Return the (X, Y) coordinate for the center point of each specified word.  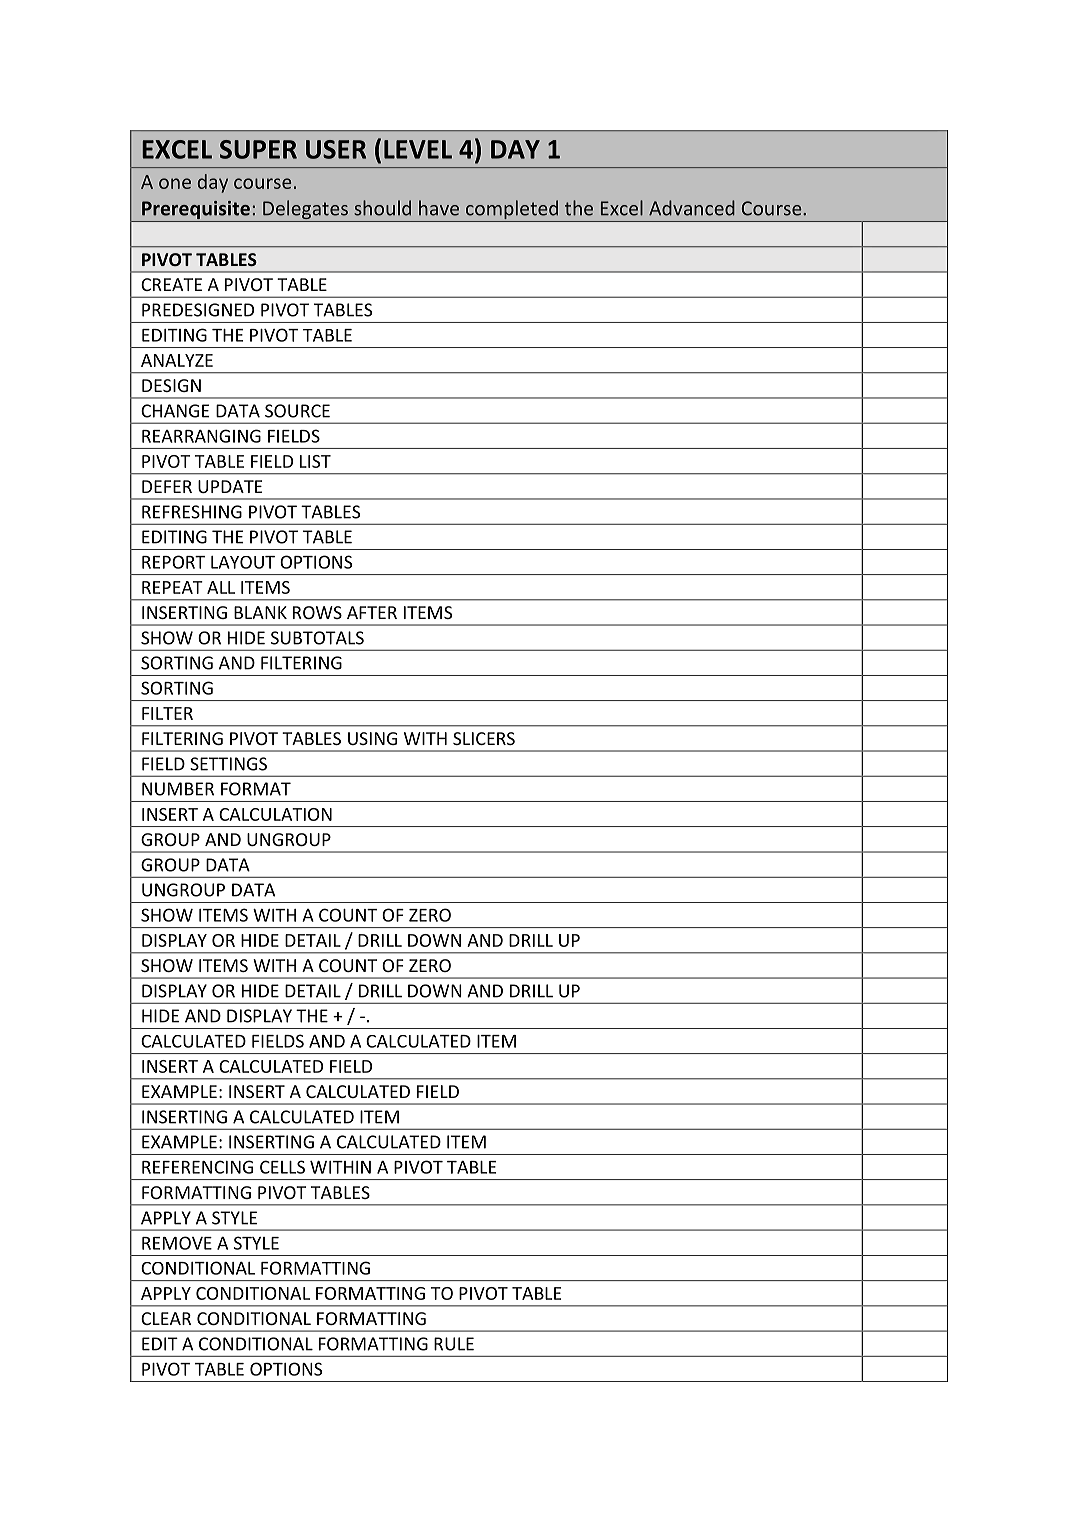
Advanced (692, 208)
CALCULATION (275, 814)
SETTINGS (228, 764)
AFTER (372, 612)
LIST (315, 461)
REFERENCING (197, 1167)
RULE (454, 1344)
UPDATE (230, 486)
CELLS (282, 1167)
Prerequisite (196, 211)
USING (372, 738)
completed (512, 211)
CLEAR (166, 1318)
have (439, 208)
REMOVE (177, 1243)
